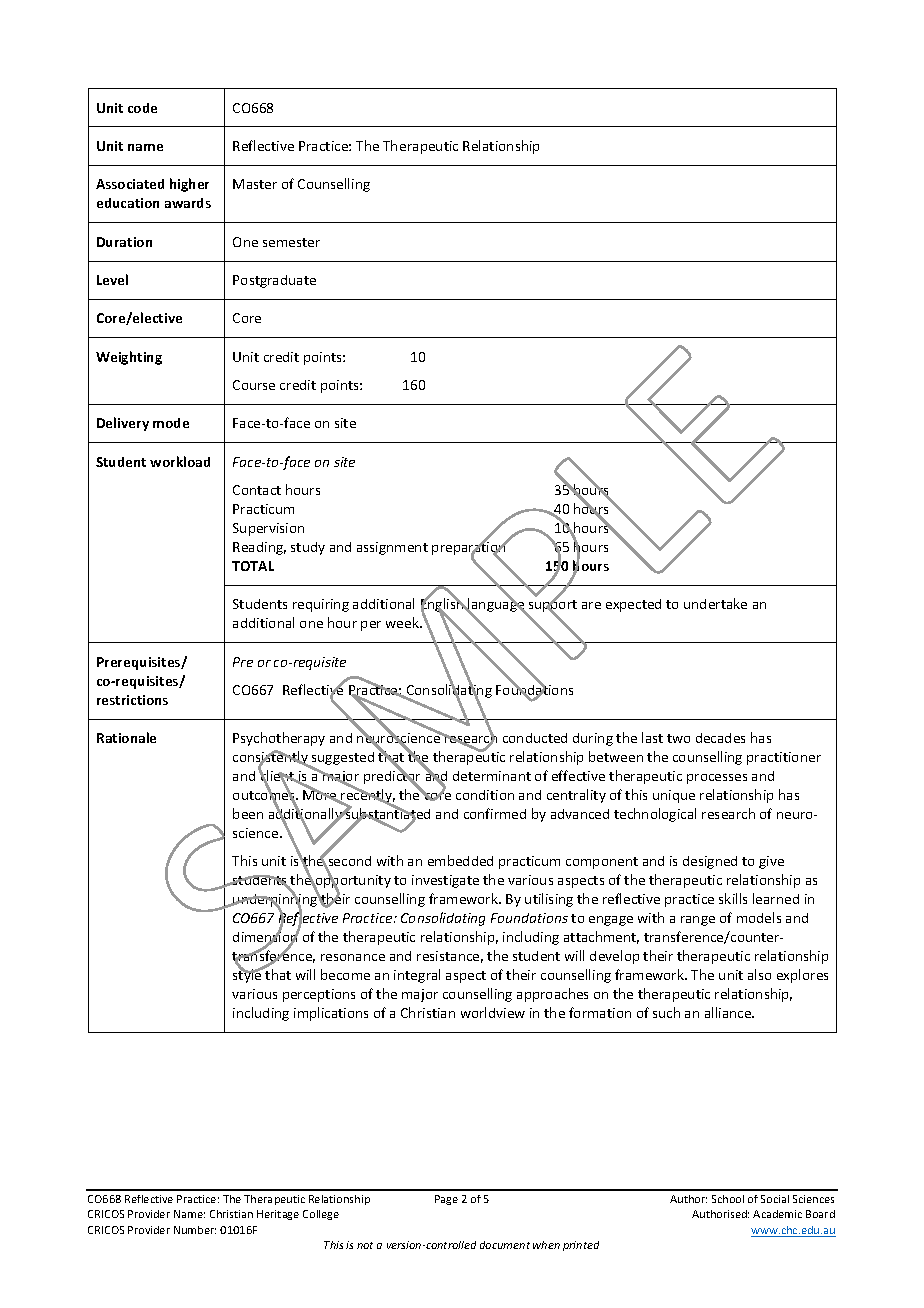  What do you see at coordinates (446, 1200) in the screenshot?
I see `Page` at bounding box center [446, 1200].
